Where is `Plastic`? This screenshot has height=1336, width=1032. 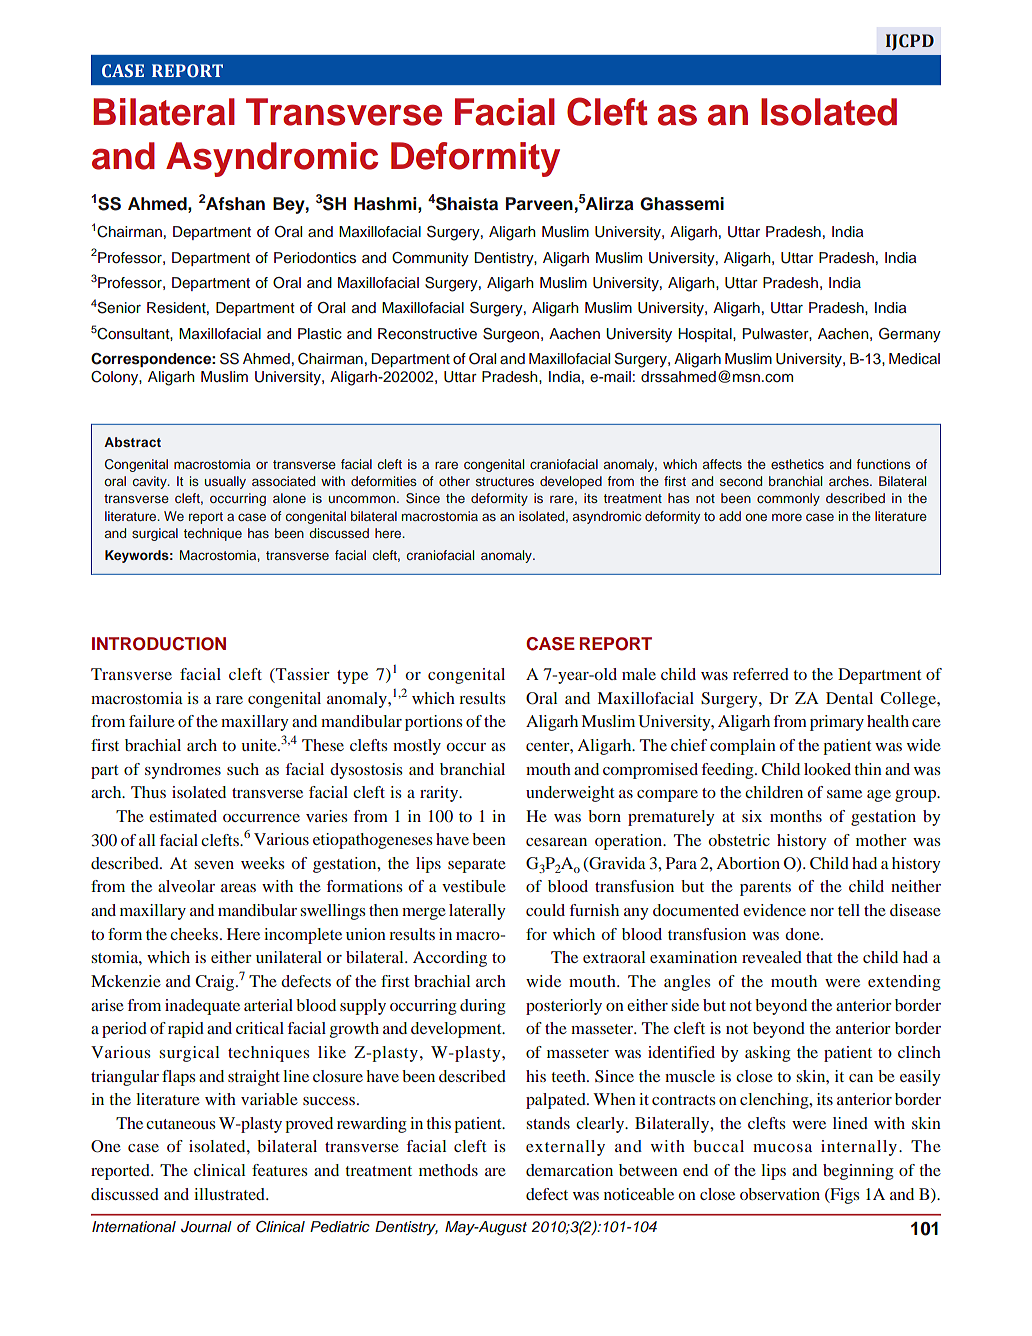 Plastic is located at coordinates (320, 333).
